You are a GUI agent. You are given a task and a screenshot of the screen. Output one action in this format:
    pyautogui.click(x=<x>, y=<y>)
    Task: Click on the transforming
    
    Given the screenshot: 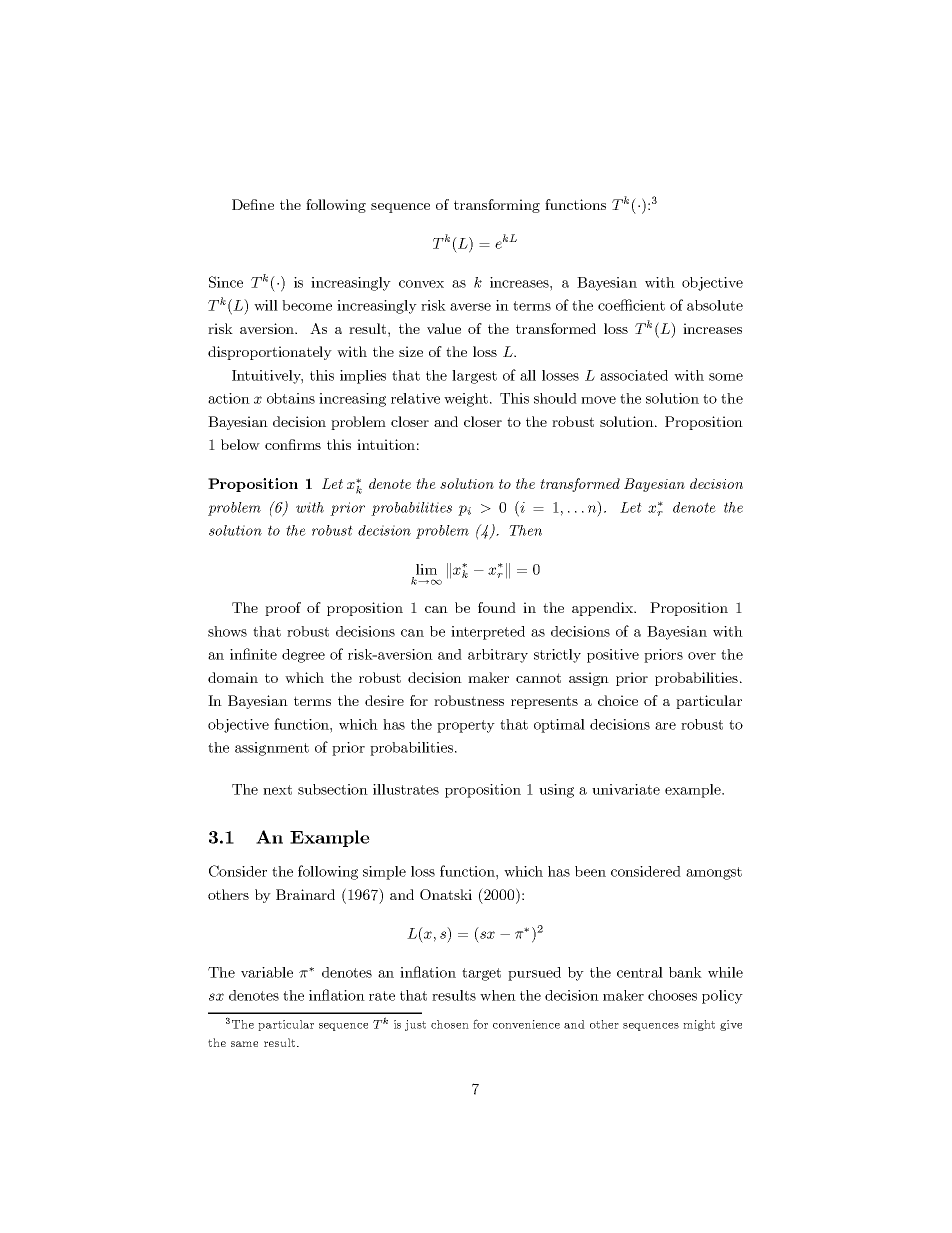 What is the action you would take?
    pyautogui.click(x=497, y=206)
